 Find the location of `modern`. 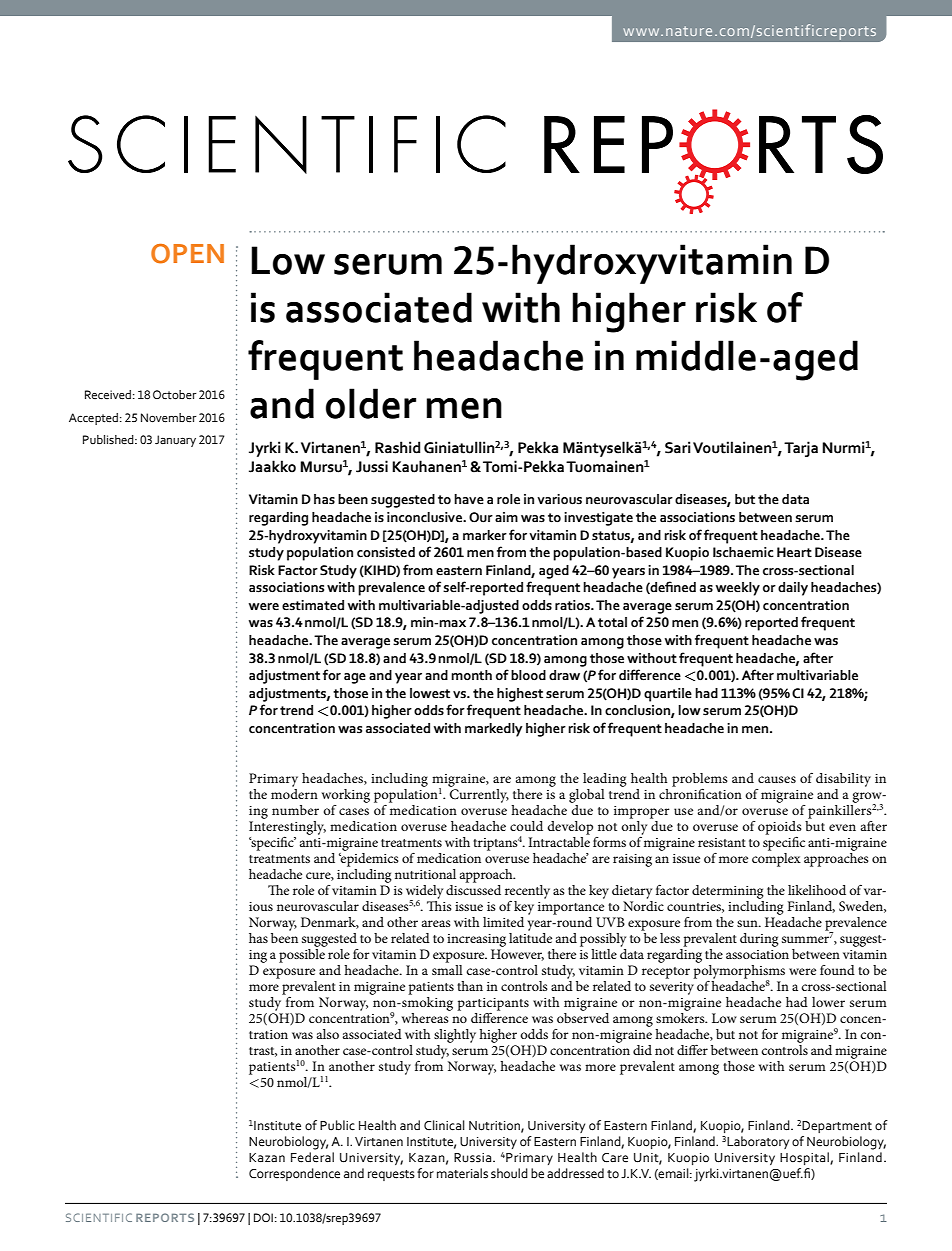

modern is located at coordinates (294, 794).
